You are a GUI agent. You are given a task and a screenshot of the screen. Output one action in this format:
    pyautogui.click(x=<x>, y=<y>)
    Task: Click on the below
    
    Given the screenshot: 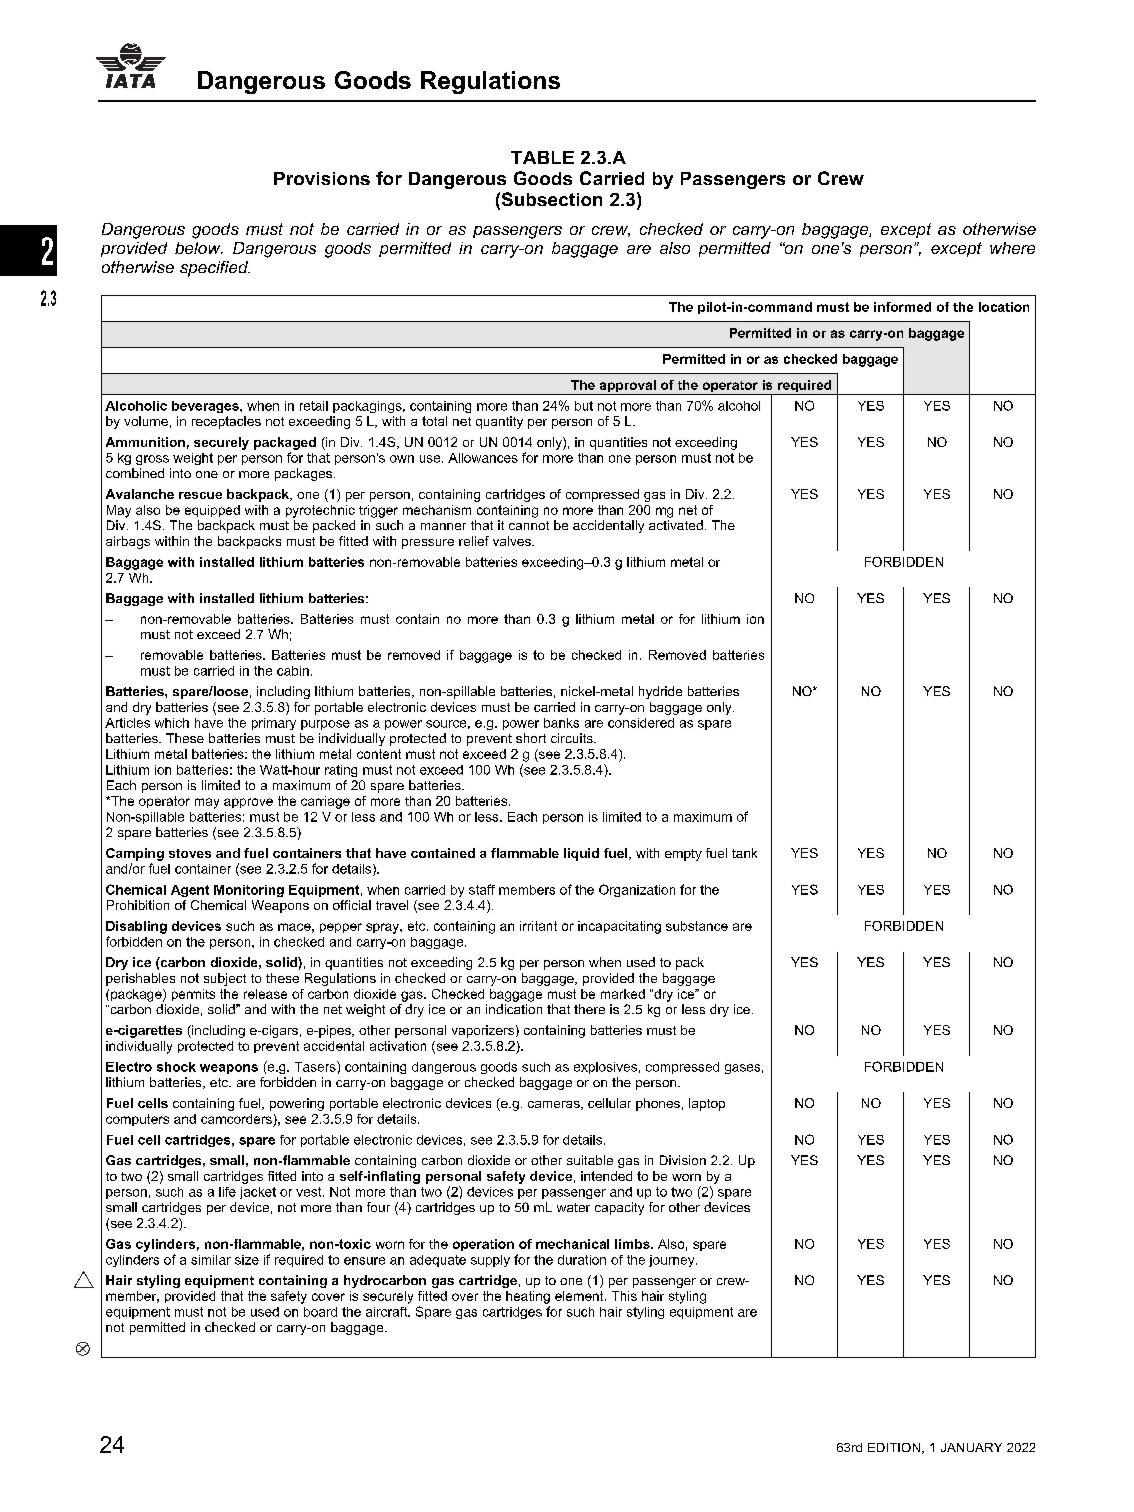 What is the action you would take?
    pyautogui.click(x=199, y=248)
